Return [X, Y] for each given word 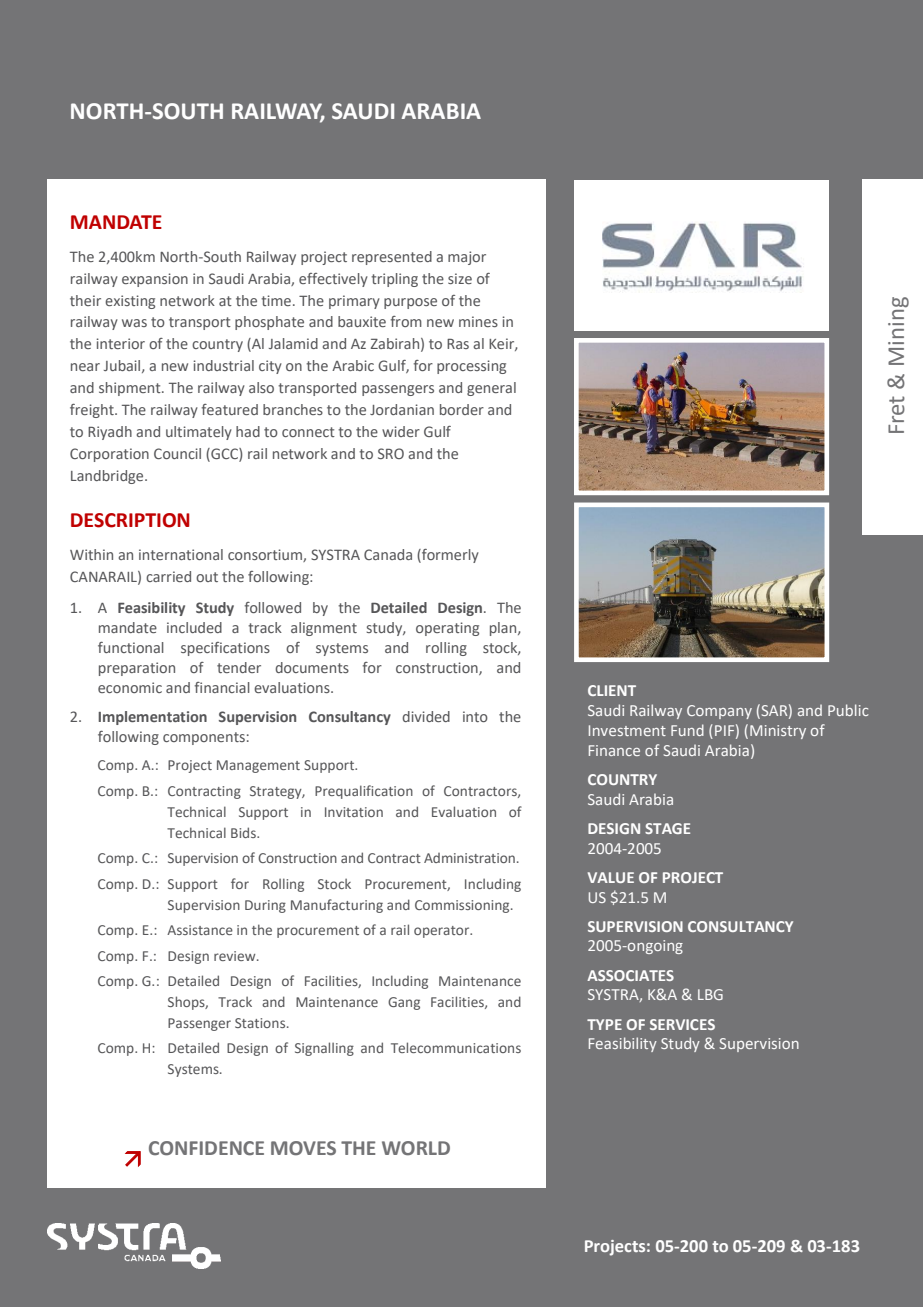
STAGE [667, 828]
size [460, 278]
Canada [388, 554]
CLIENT [612, 690]
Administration [469, 858]
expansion [155, 280]
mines [478, 321]
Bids [244, 832]
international [181, 554]
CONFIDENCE [206, 1148]
